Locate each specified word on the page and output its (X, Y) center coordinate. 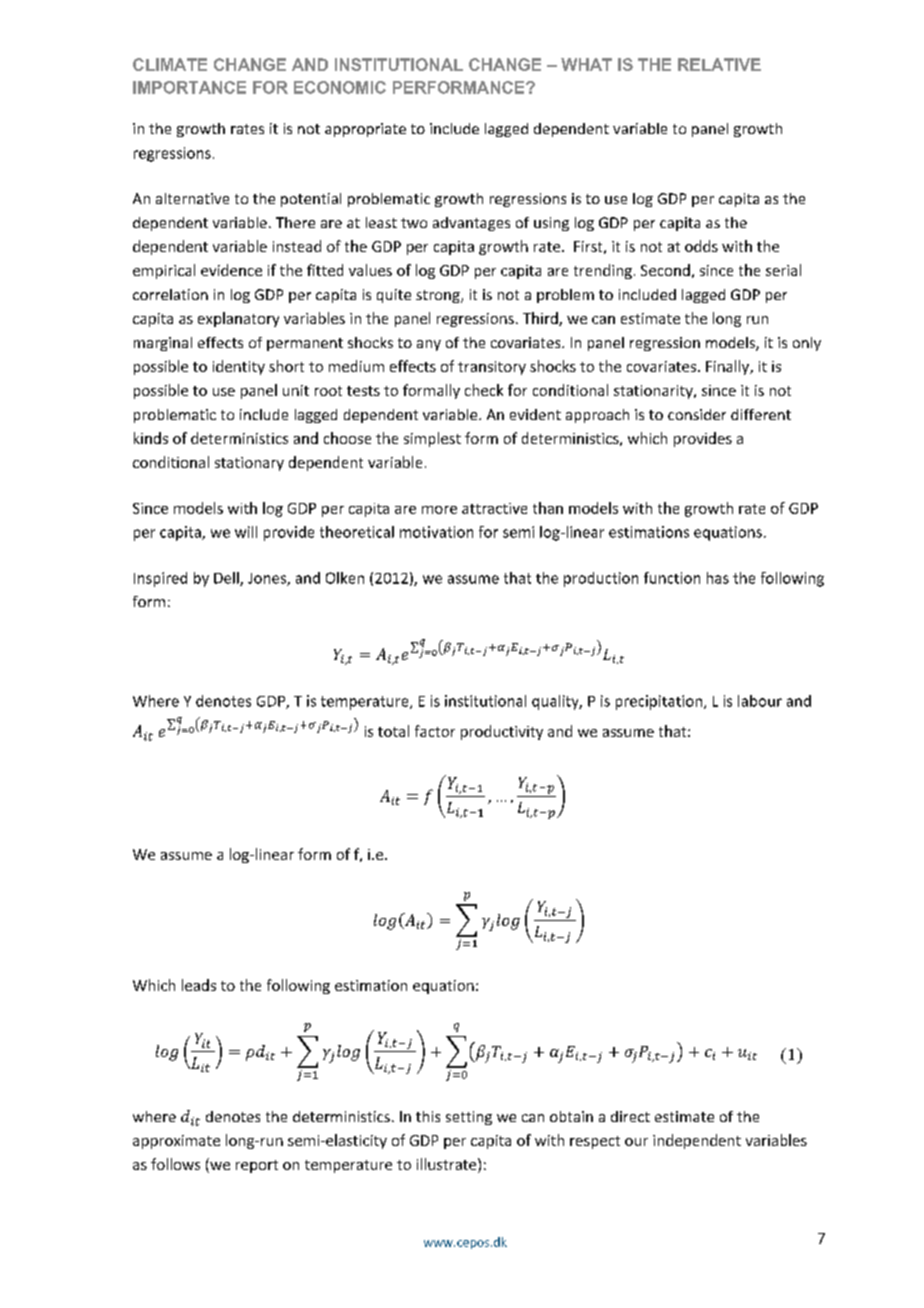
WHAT (586, 64)
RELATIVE (719, 64)
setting (469, 1118)
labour (760, 701)
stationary (249, 464)
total (393, 731)
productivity (502, 732)
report (257, 1166)
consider (697, 414)
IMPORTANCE (189, 87)
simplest (432, 439)
